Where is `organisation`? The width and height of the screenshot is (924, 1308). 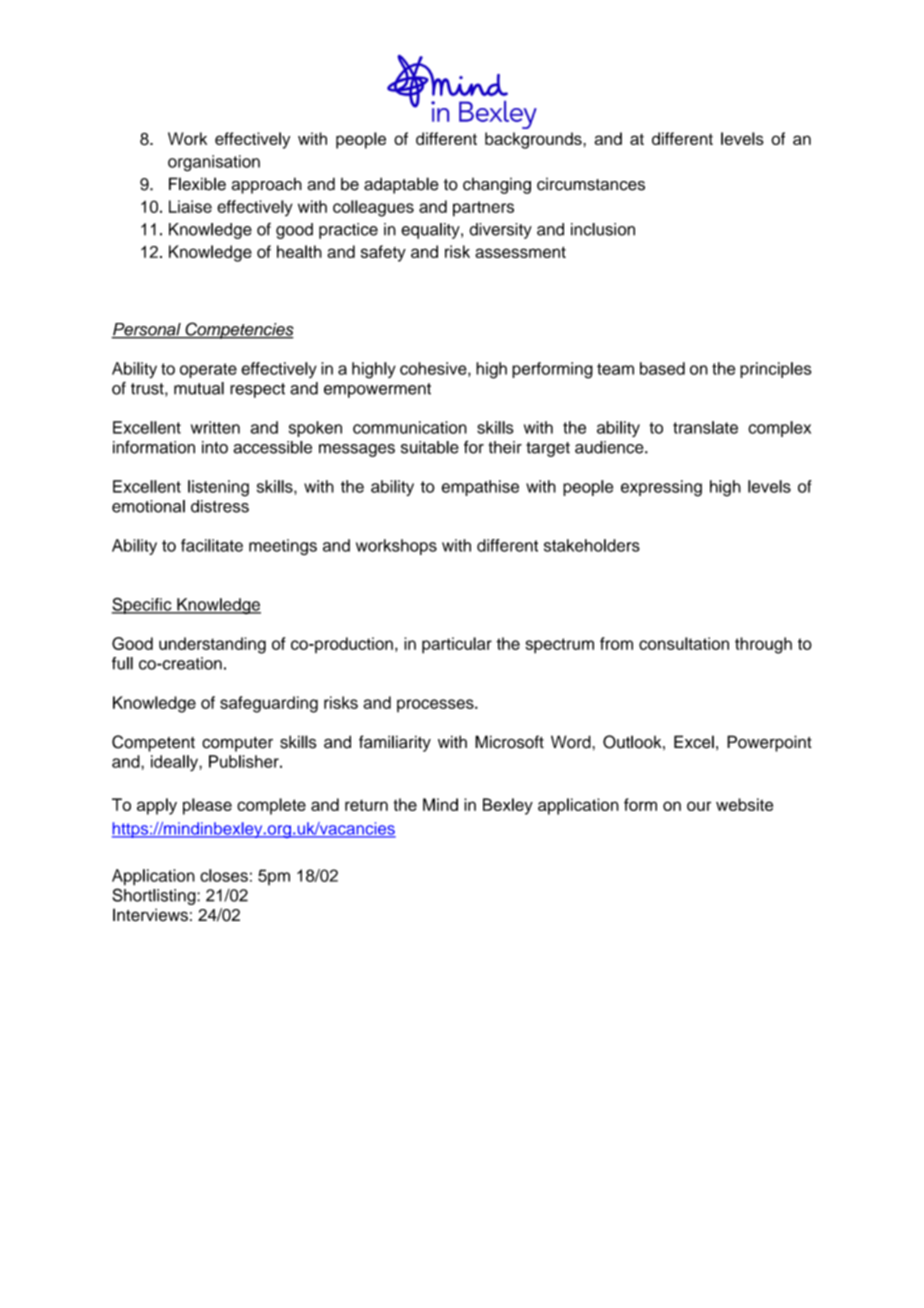 organisation is located at coordinates (214, 163).
